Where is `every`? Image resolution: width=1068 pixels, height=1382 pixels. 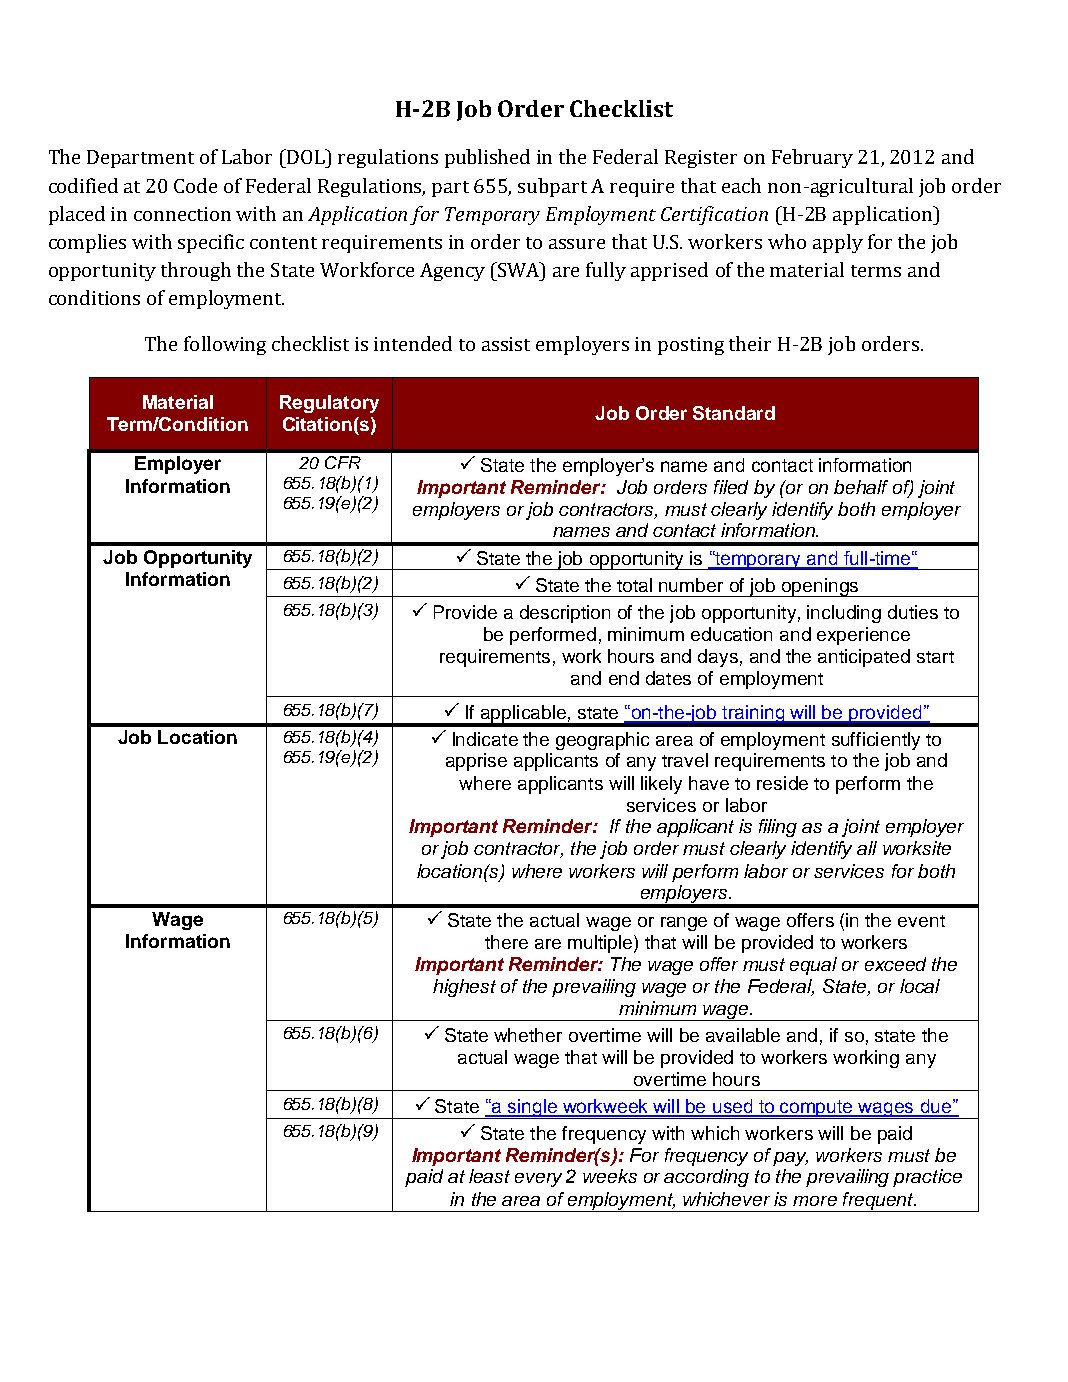 every is located at coordinates (538, 1180).
